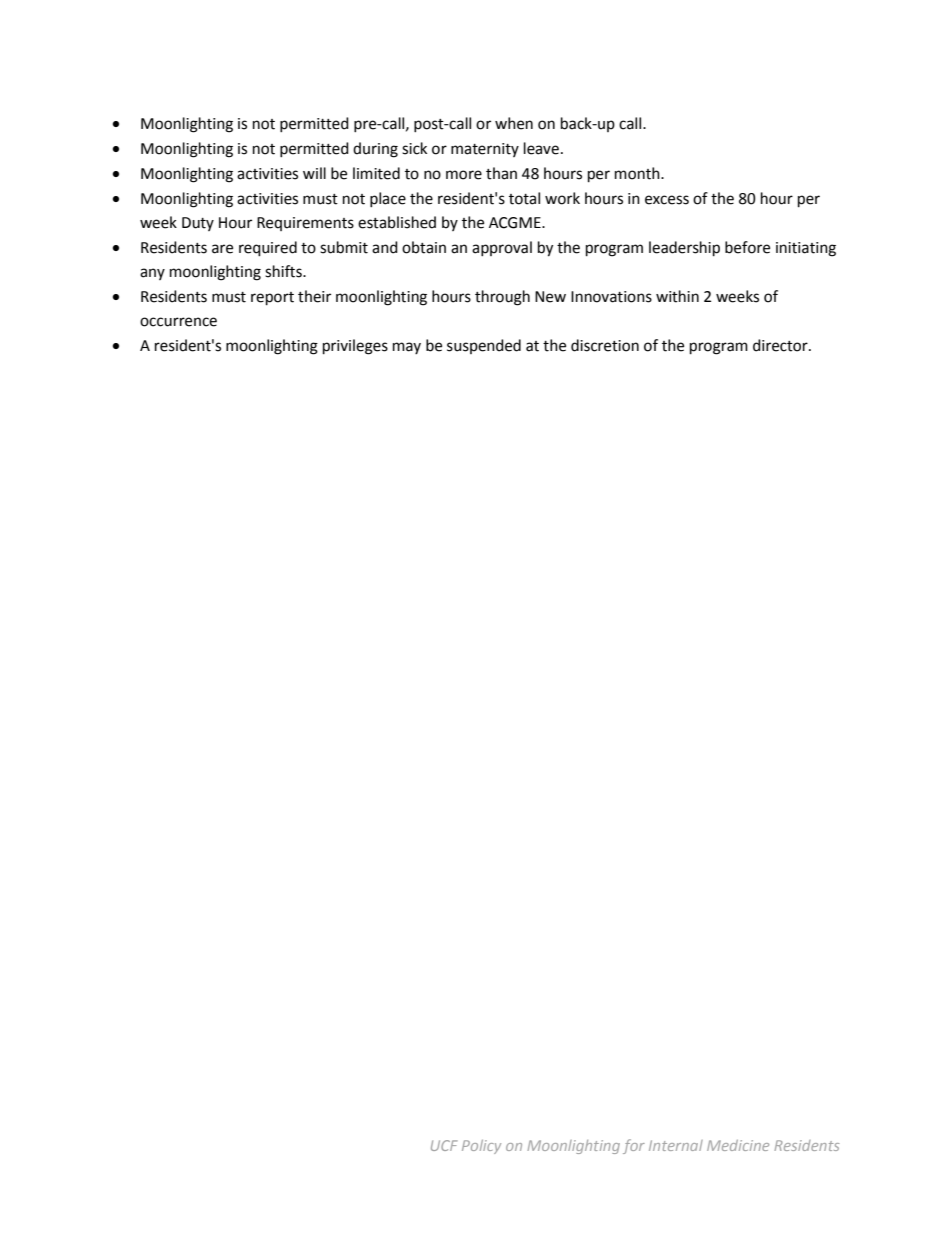  Describe the element at coordinates (481, 1147) in the screenshot. I see `Policy` at that location.
